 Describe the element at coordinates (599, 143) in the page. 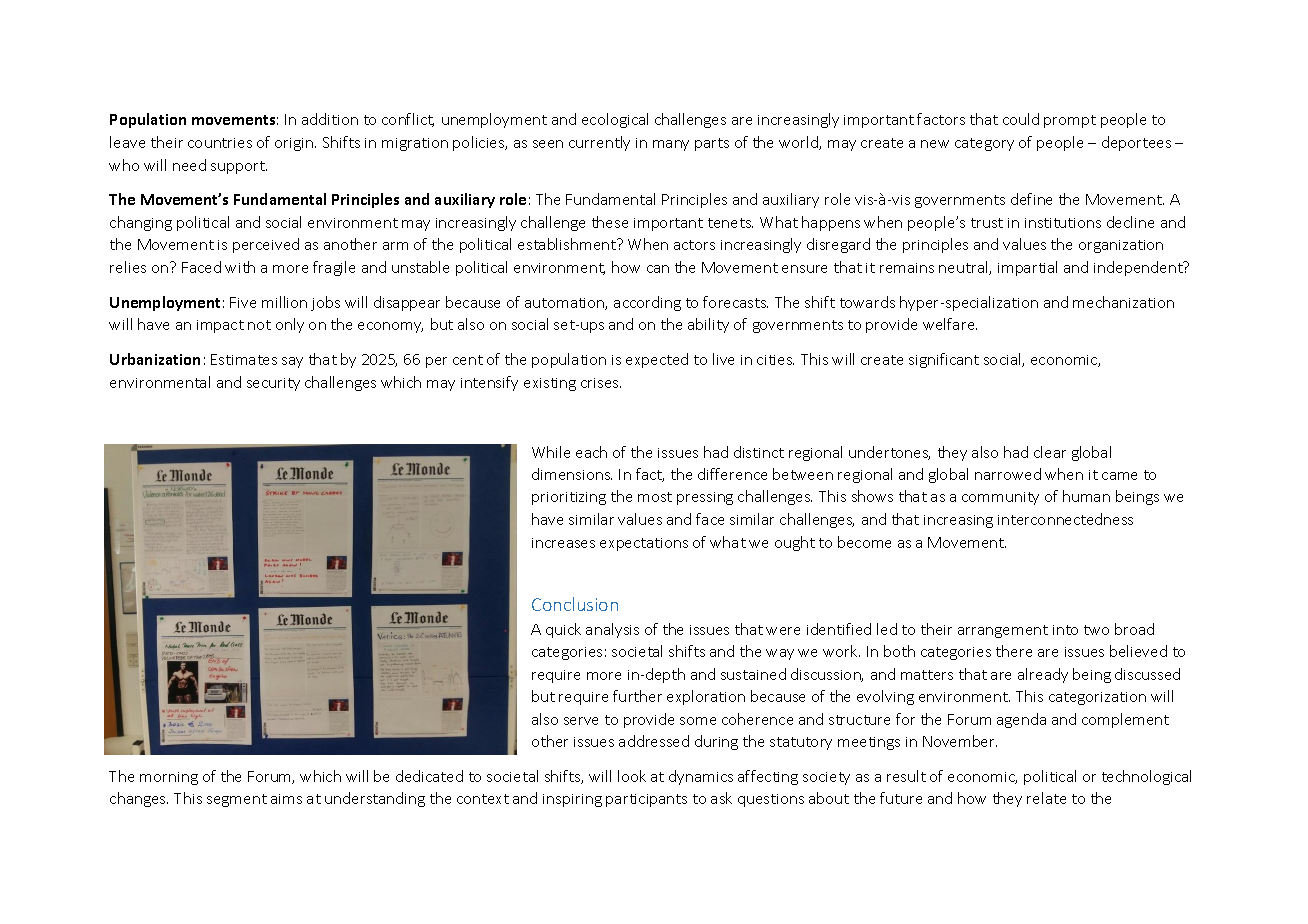

I see `currently` at that location.
